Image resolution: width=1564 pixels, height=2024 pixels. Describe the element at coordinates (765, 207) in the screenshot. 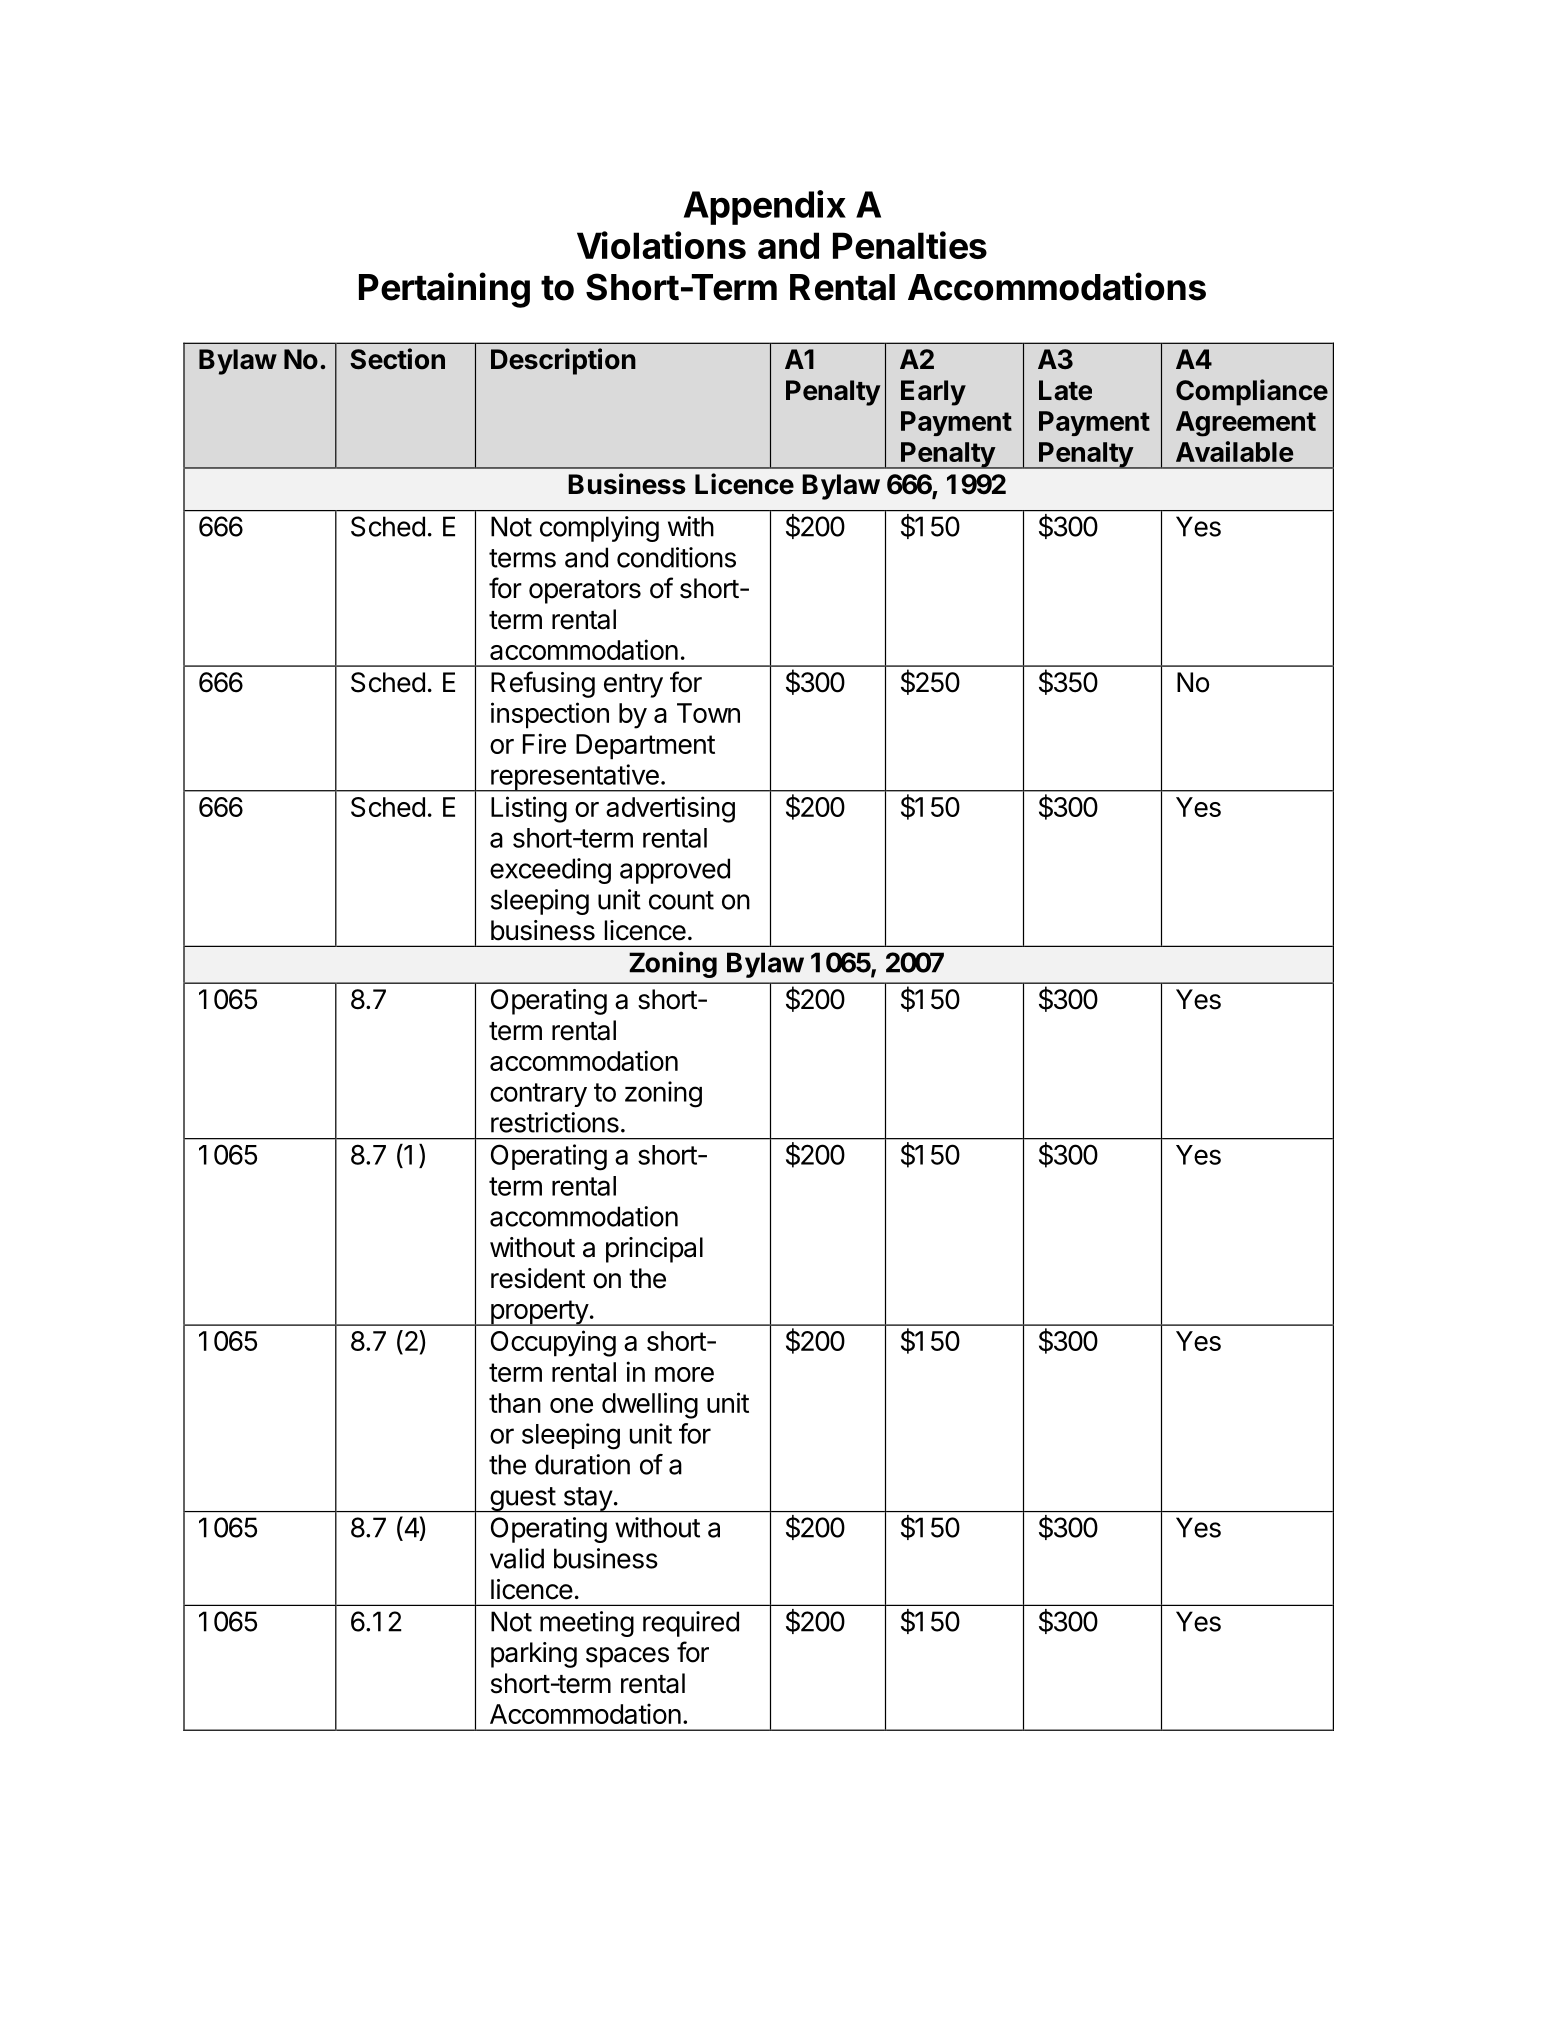

I see `Appendix` at that location.
